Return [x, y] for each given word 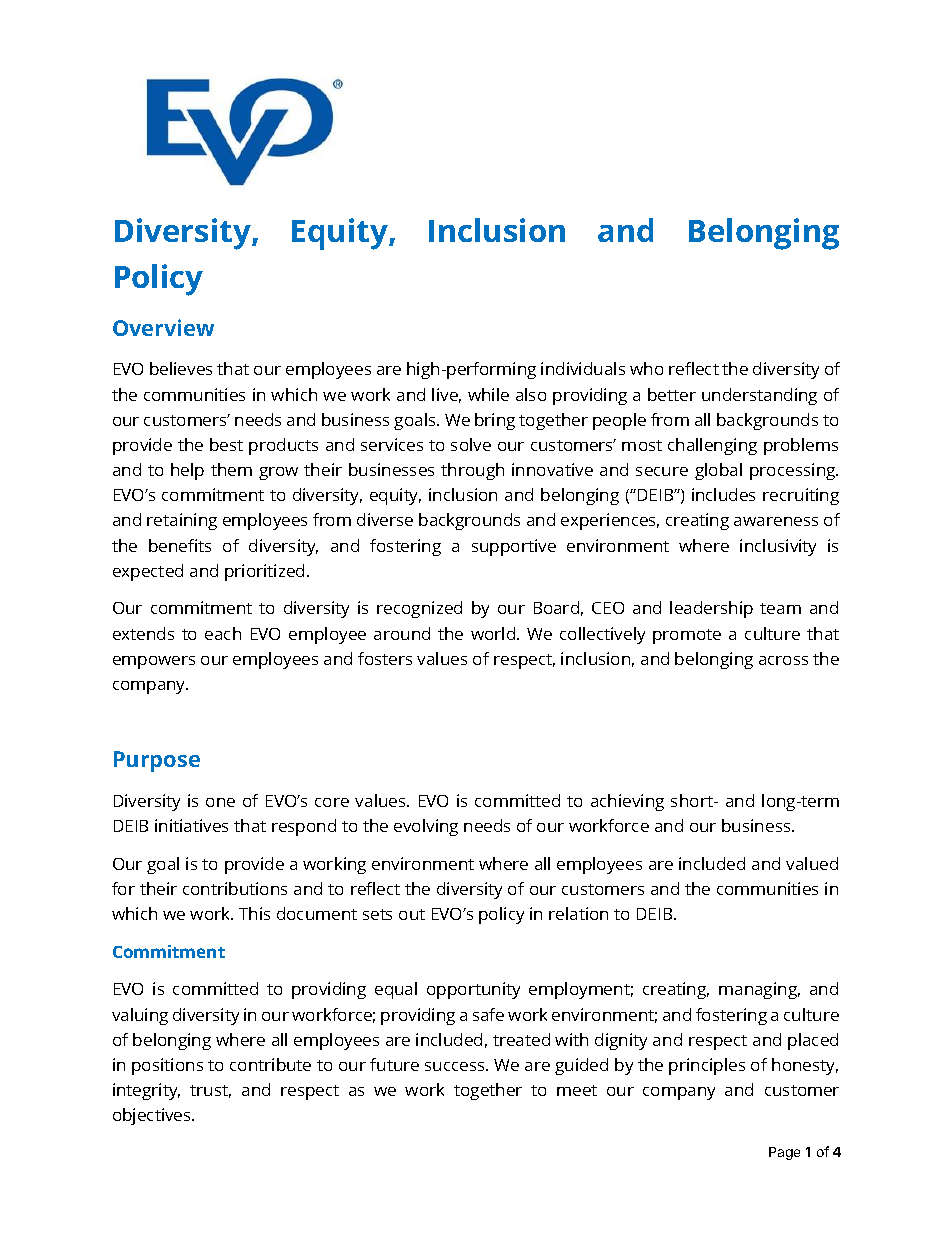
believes [181, 368]
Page [784, 1153]
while [488, 394]
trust [210, 1091]
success [456, 1066]
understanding [759, 396]
